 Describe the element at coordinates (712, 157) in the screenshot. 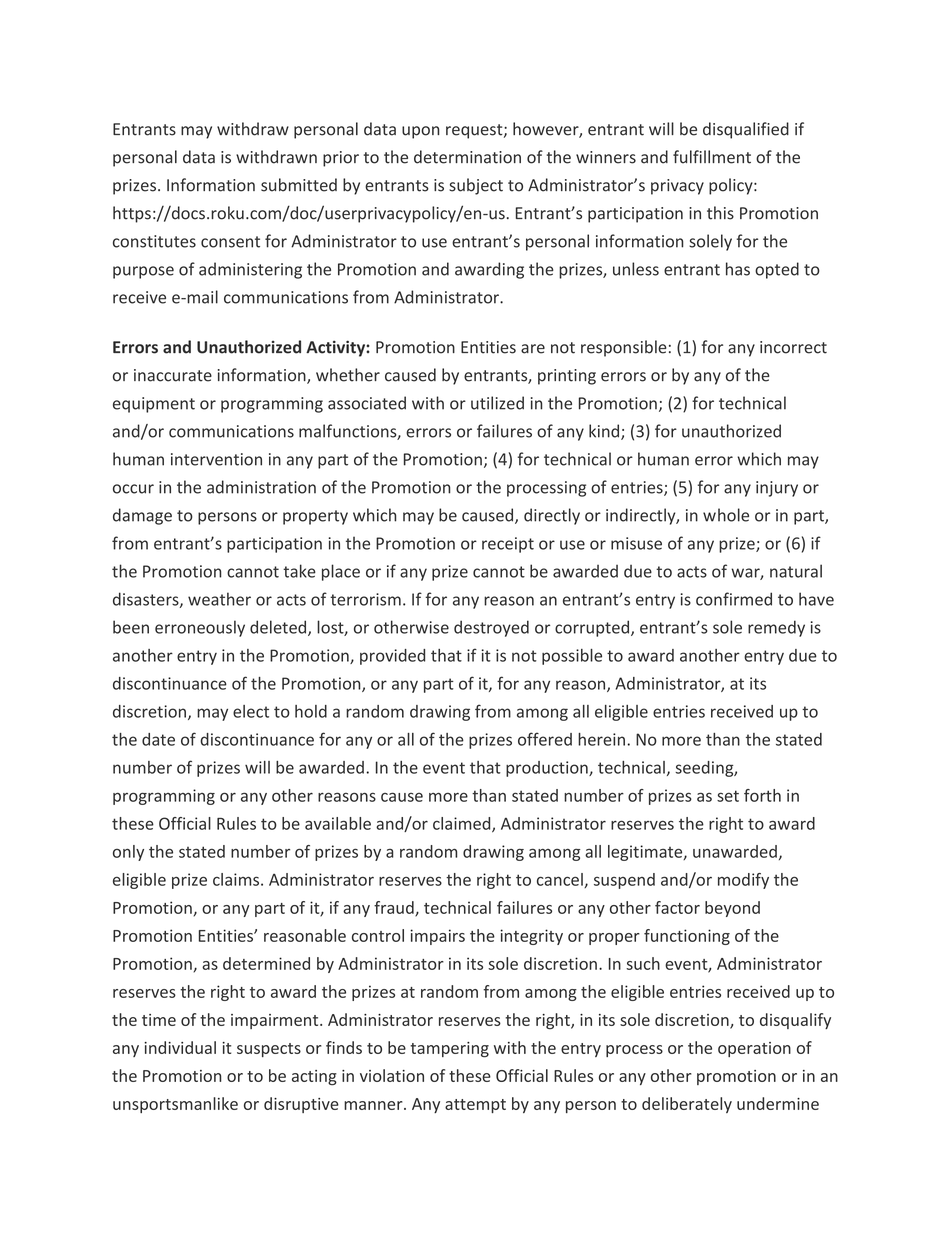

I see `fulfillment` at that location.
